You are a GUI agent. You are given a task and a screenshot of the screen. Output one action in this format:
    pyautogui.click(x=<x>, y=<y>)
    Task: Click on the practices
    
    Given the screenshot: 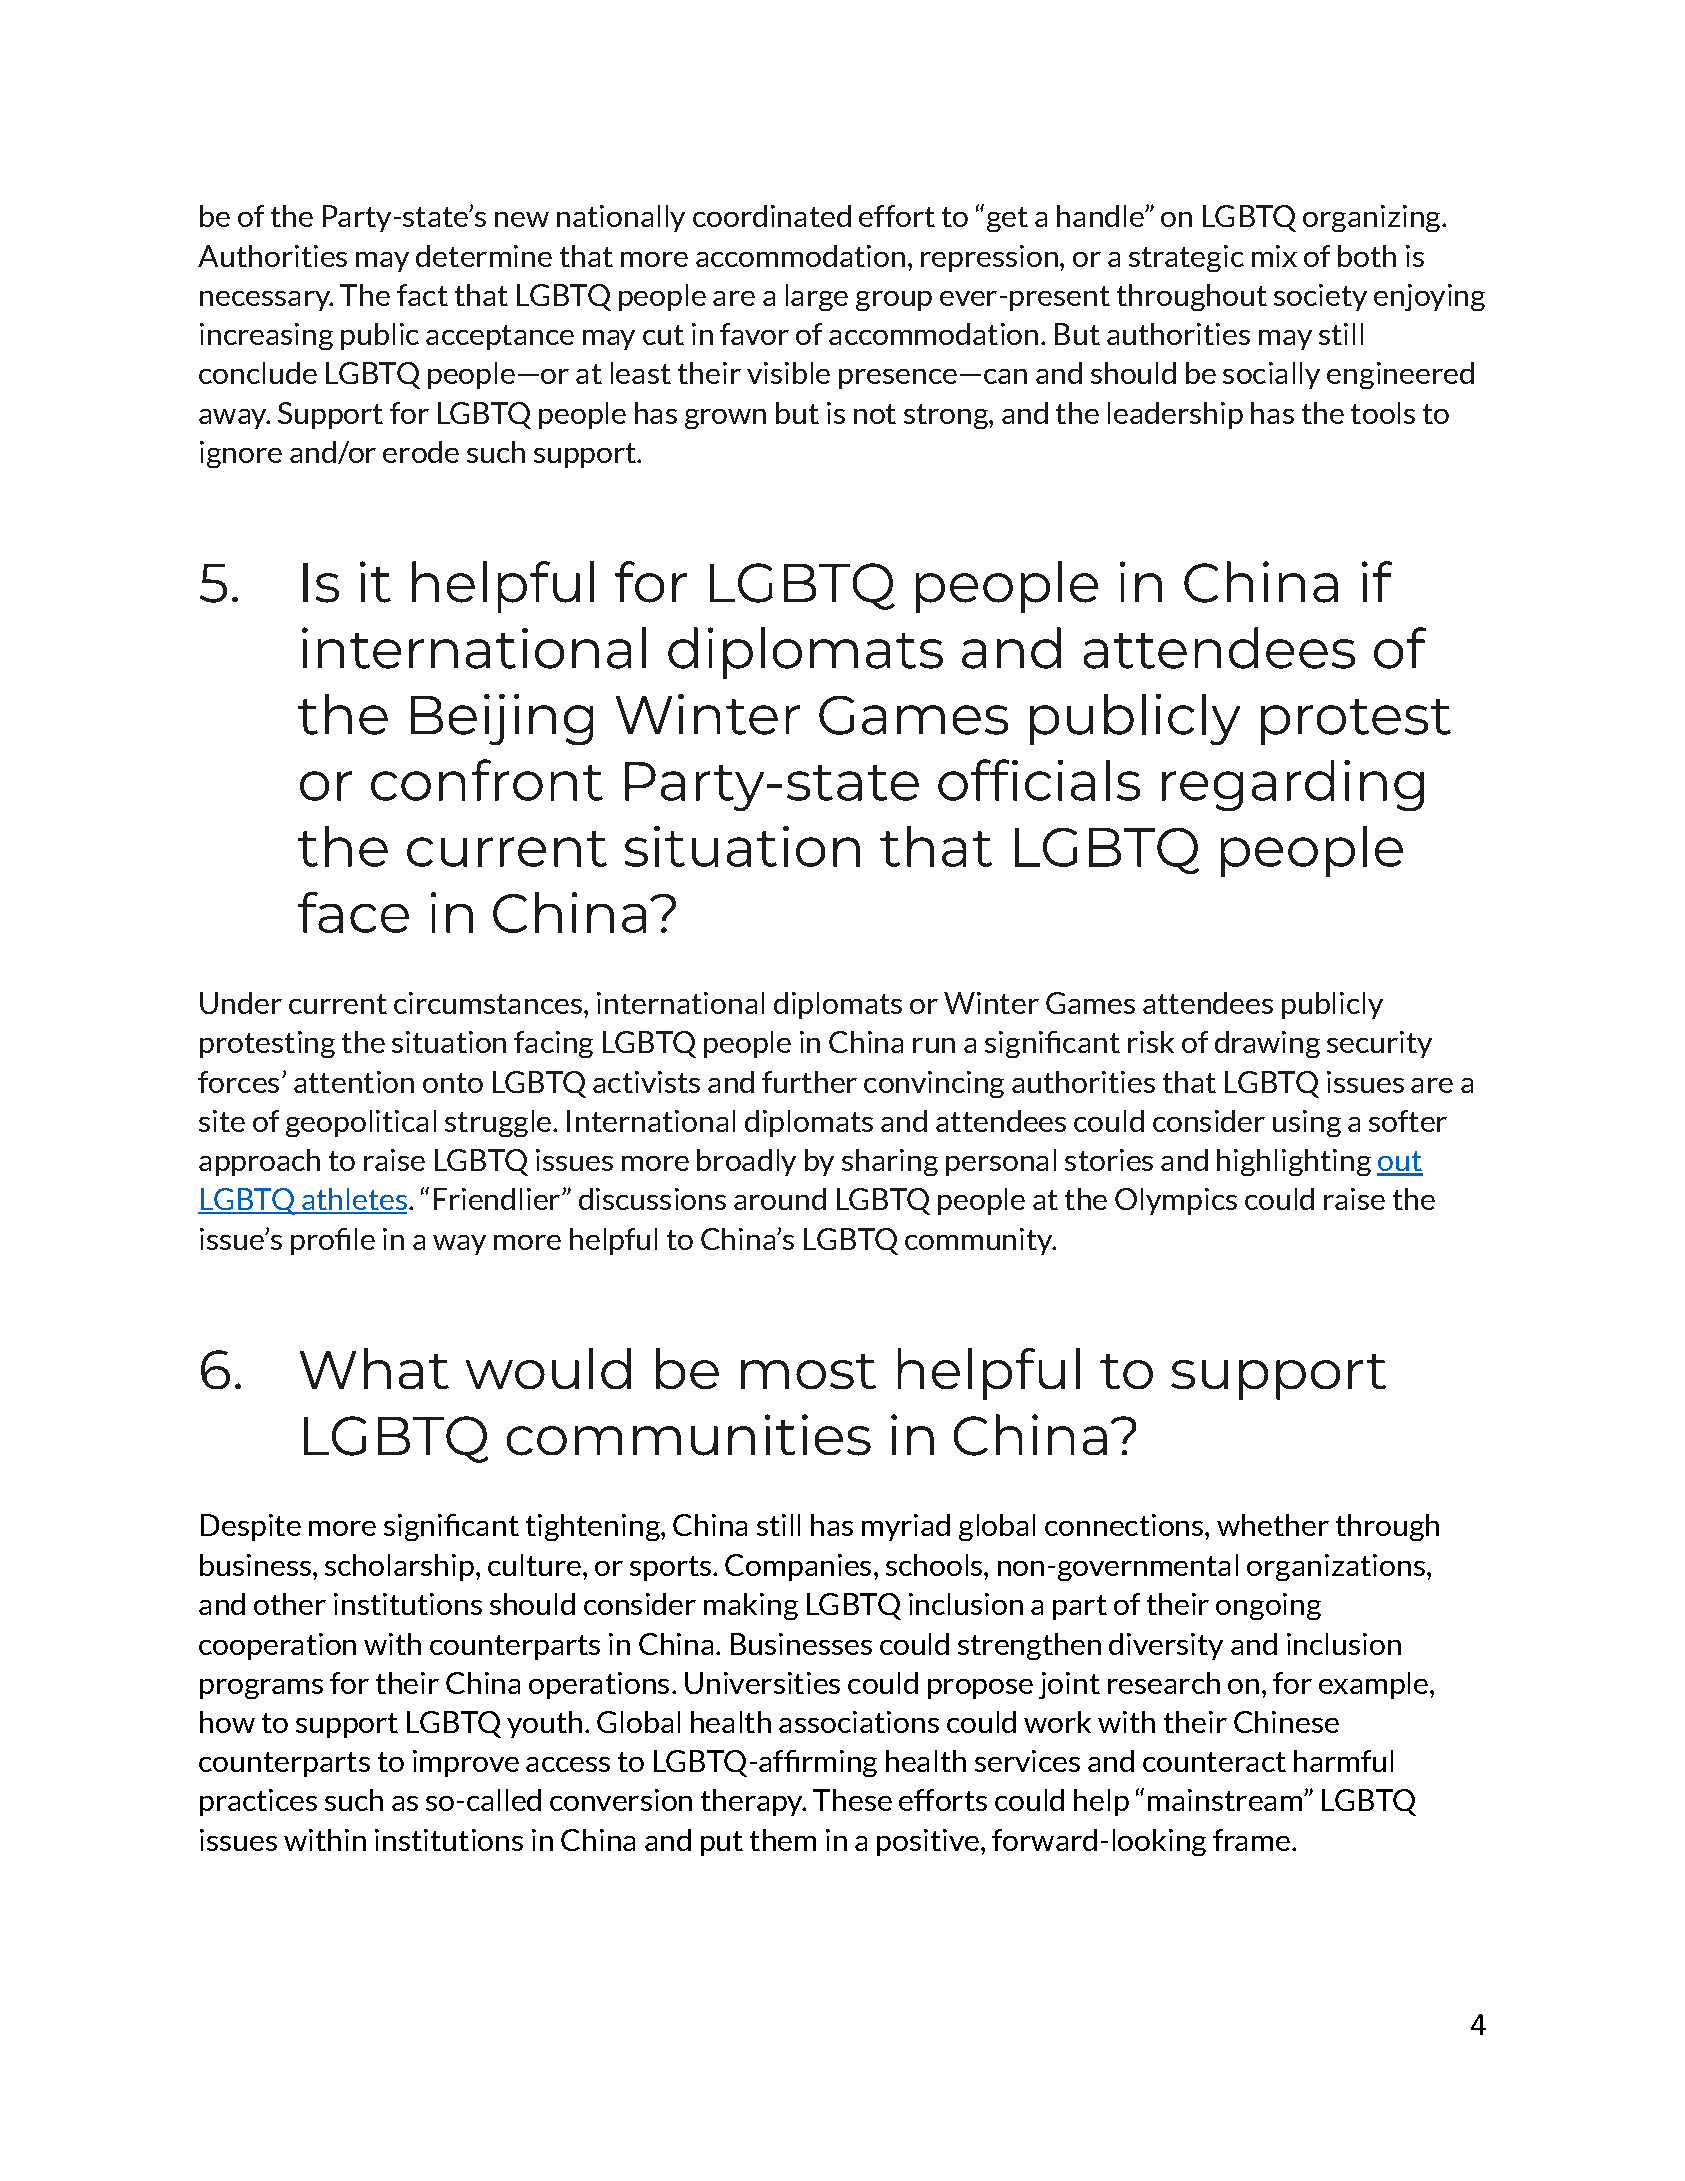 What is the action you would take?
    pyautogui.click(x=258, y=1802)
